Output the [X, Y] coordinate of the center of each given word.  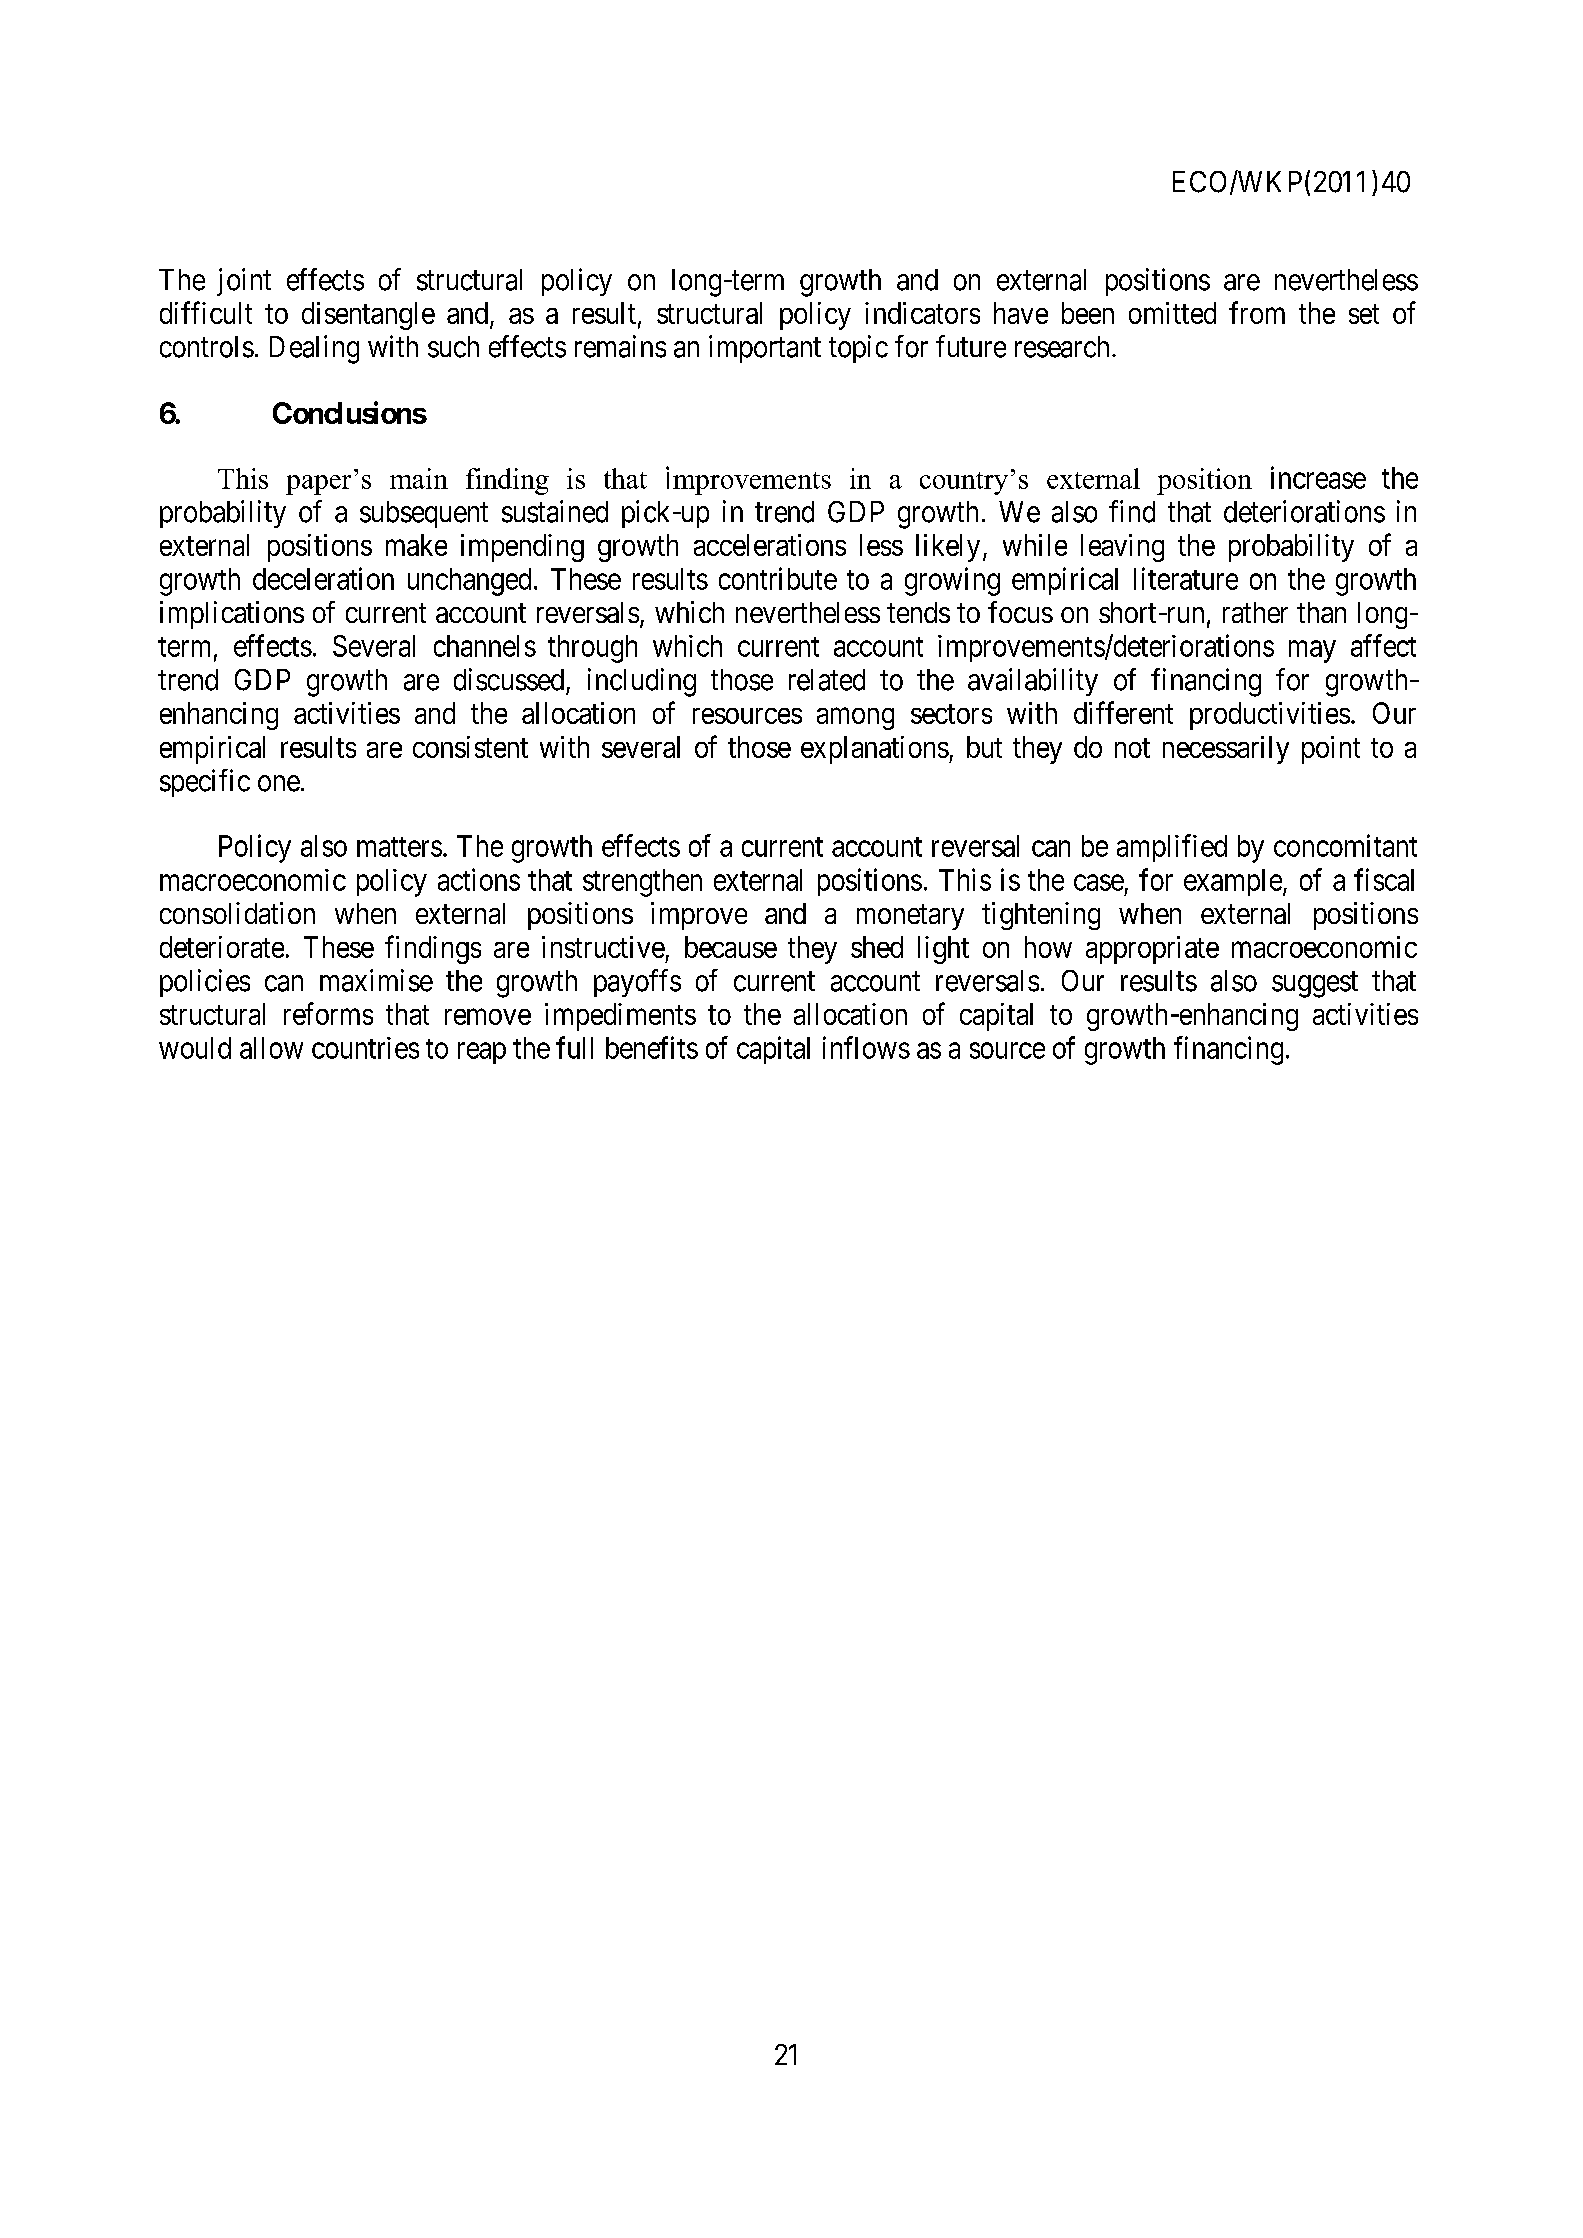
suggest [1315, 985]
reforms [328, 1013]
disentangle [368, 316]
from [1257, 312]
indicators [922, 313]
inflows [866, 1047]
